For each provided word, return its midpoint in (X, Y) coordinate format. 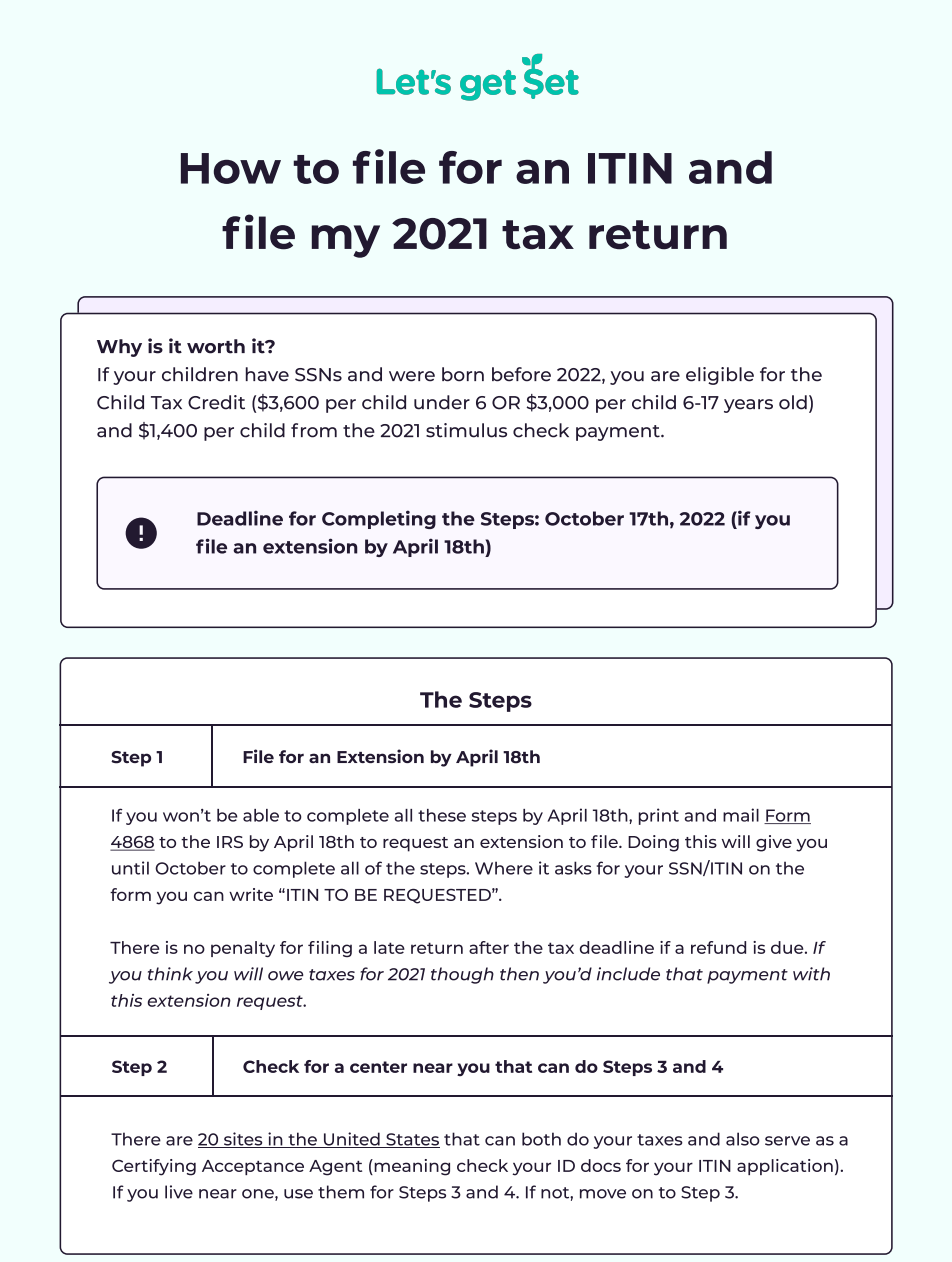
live (179, 1192)
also (743, 1139)
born (463, 374)
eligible (720, 376)
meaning (411, 1167)
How (231, 168)
